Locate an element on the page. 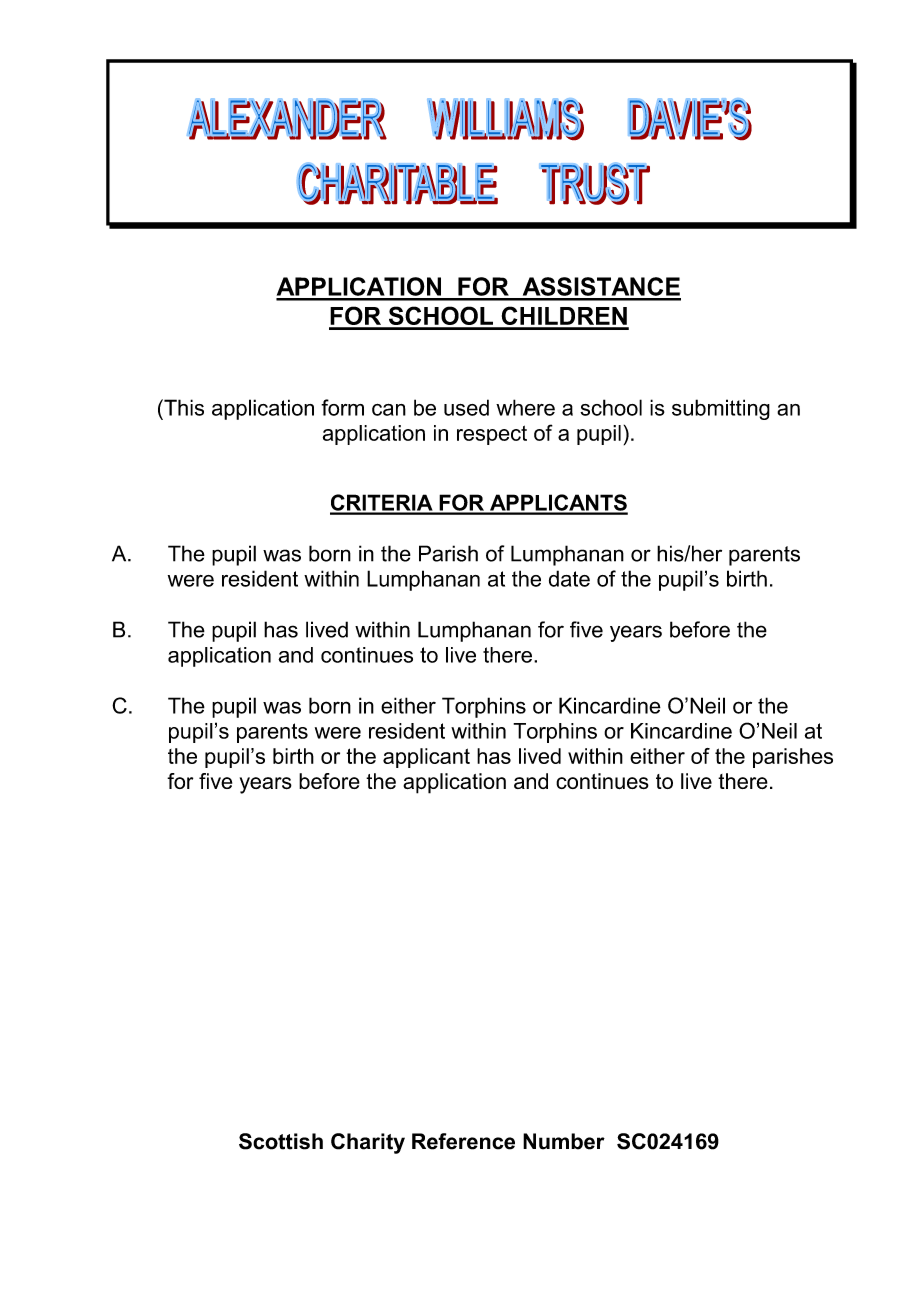 The width and height of the document is (924, 1308). This is located at coordinates (183, 407).
